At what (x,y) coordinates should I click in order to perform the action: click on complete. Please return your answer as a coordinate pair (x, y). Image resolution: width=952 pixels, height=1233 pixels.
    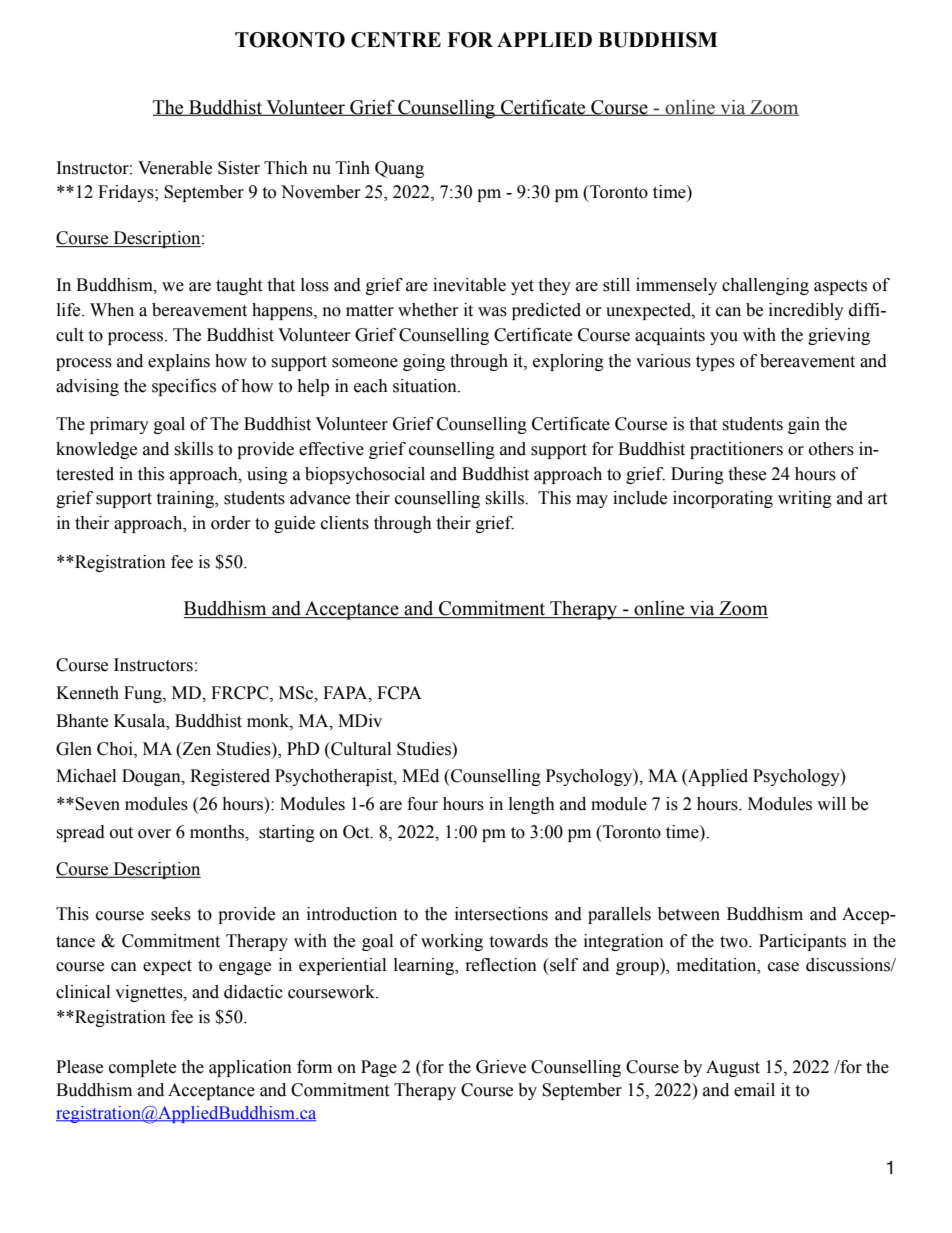
    Looking at the image, I should click on (142, 1068).
